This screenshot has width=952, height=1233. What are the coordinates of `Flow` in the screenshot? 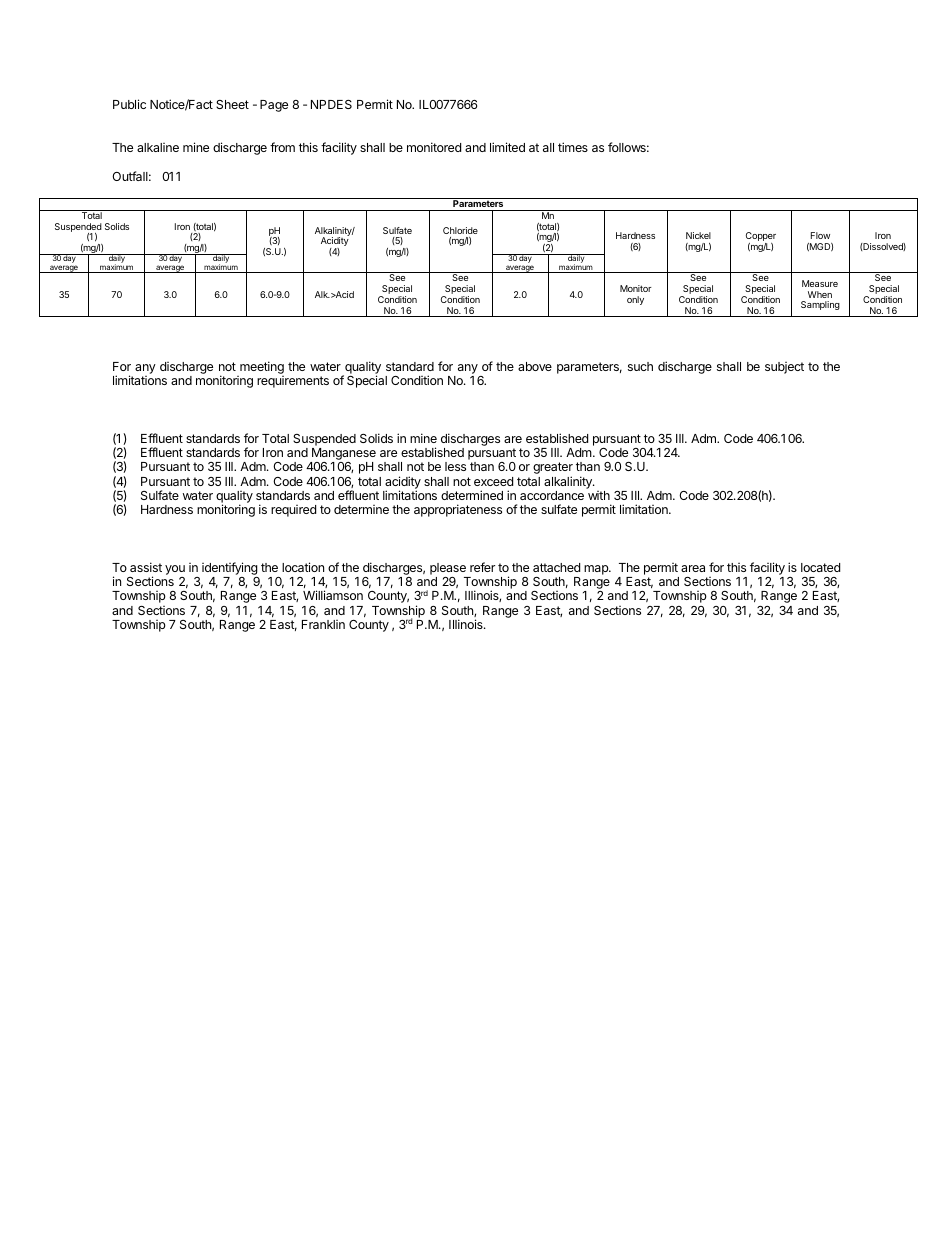 It's located at (820, 235).
